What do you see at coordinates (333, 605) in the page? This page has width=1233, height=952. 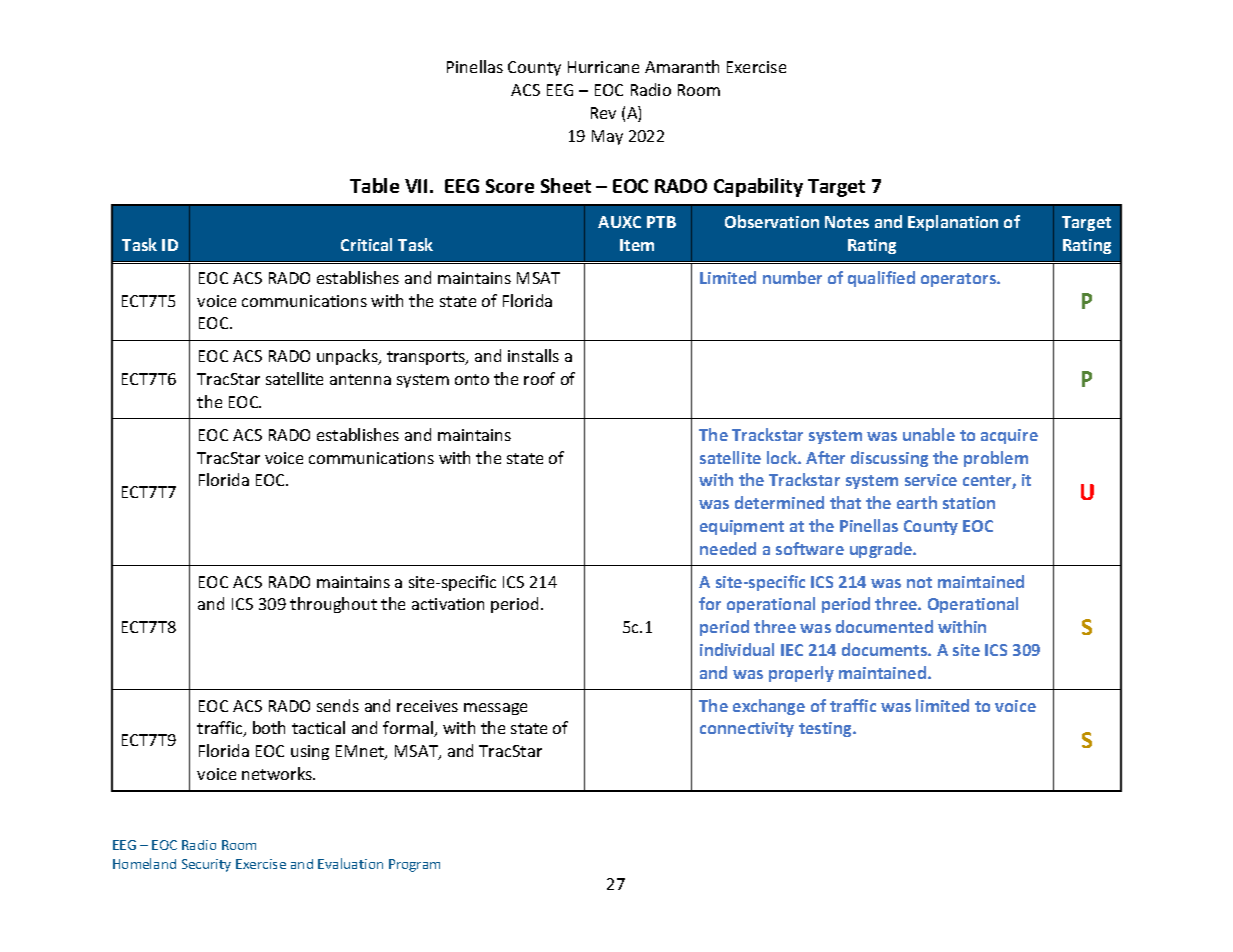 I see `throughout` at bounding box center [333, 605].
